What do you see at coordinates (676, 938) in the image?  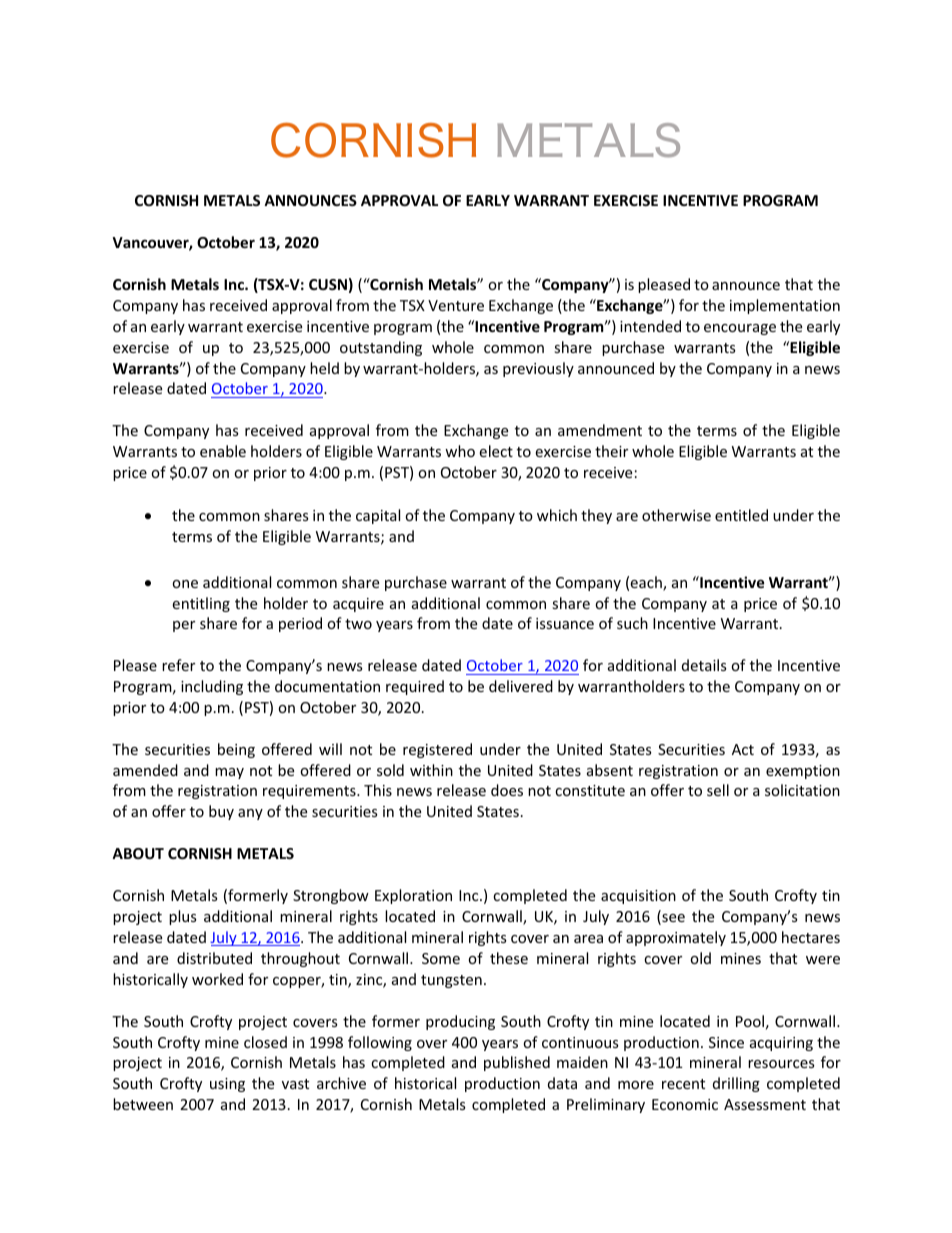 I see `approximately` at bounding box center [676, 938].
